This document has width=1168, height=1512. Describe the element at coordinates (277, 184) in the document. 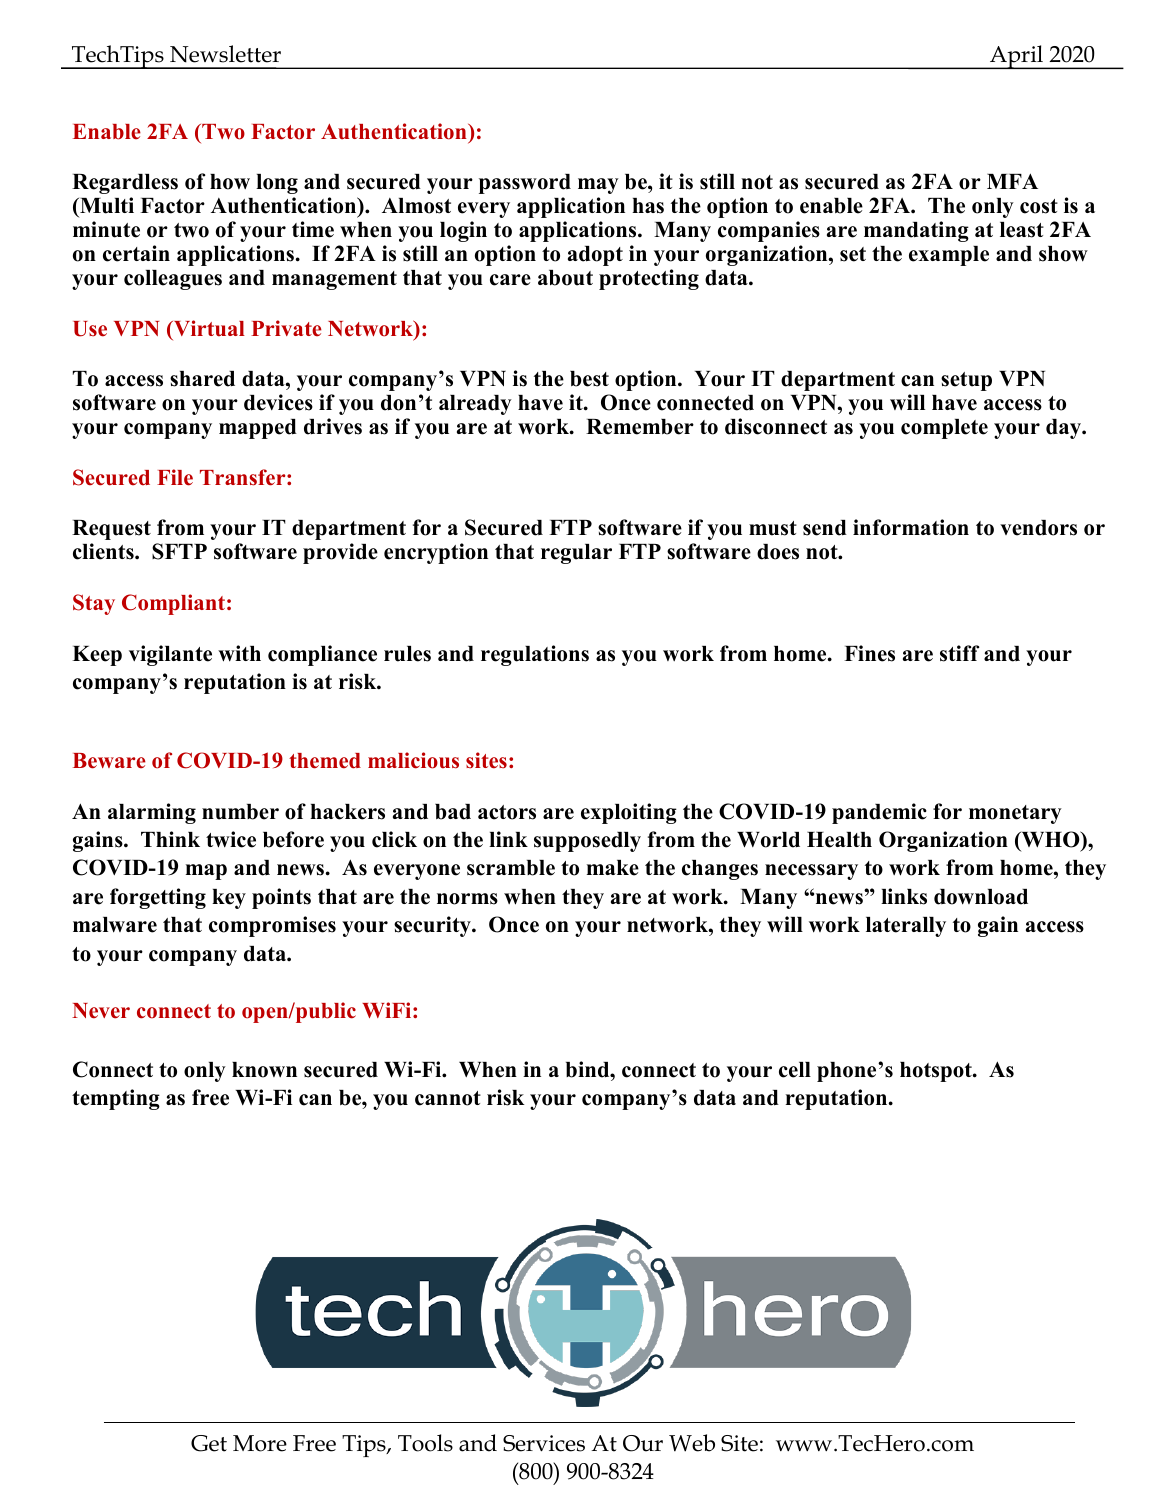

I see `long` at that location.
